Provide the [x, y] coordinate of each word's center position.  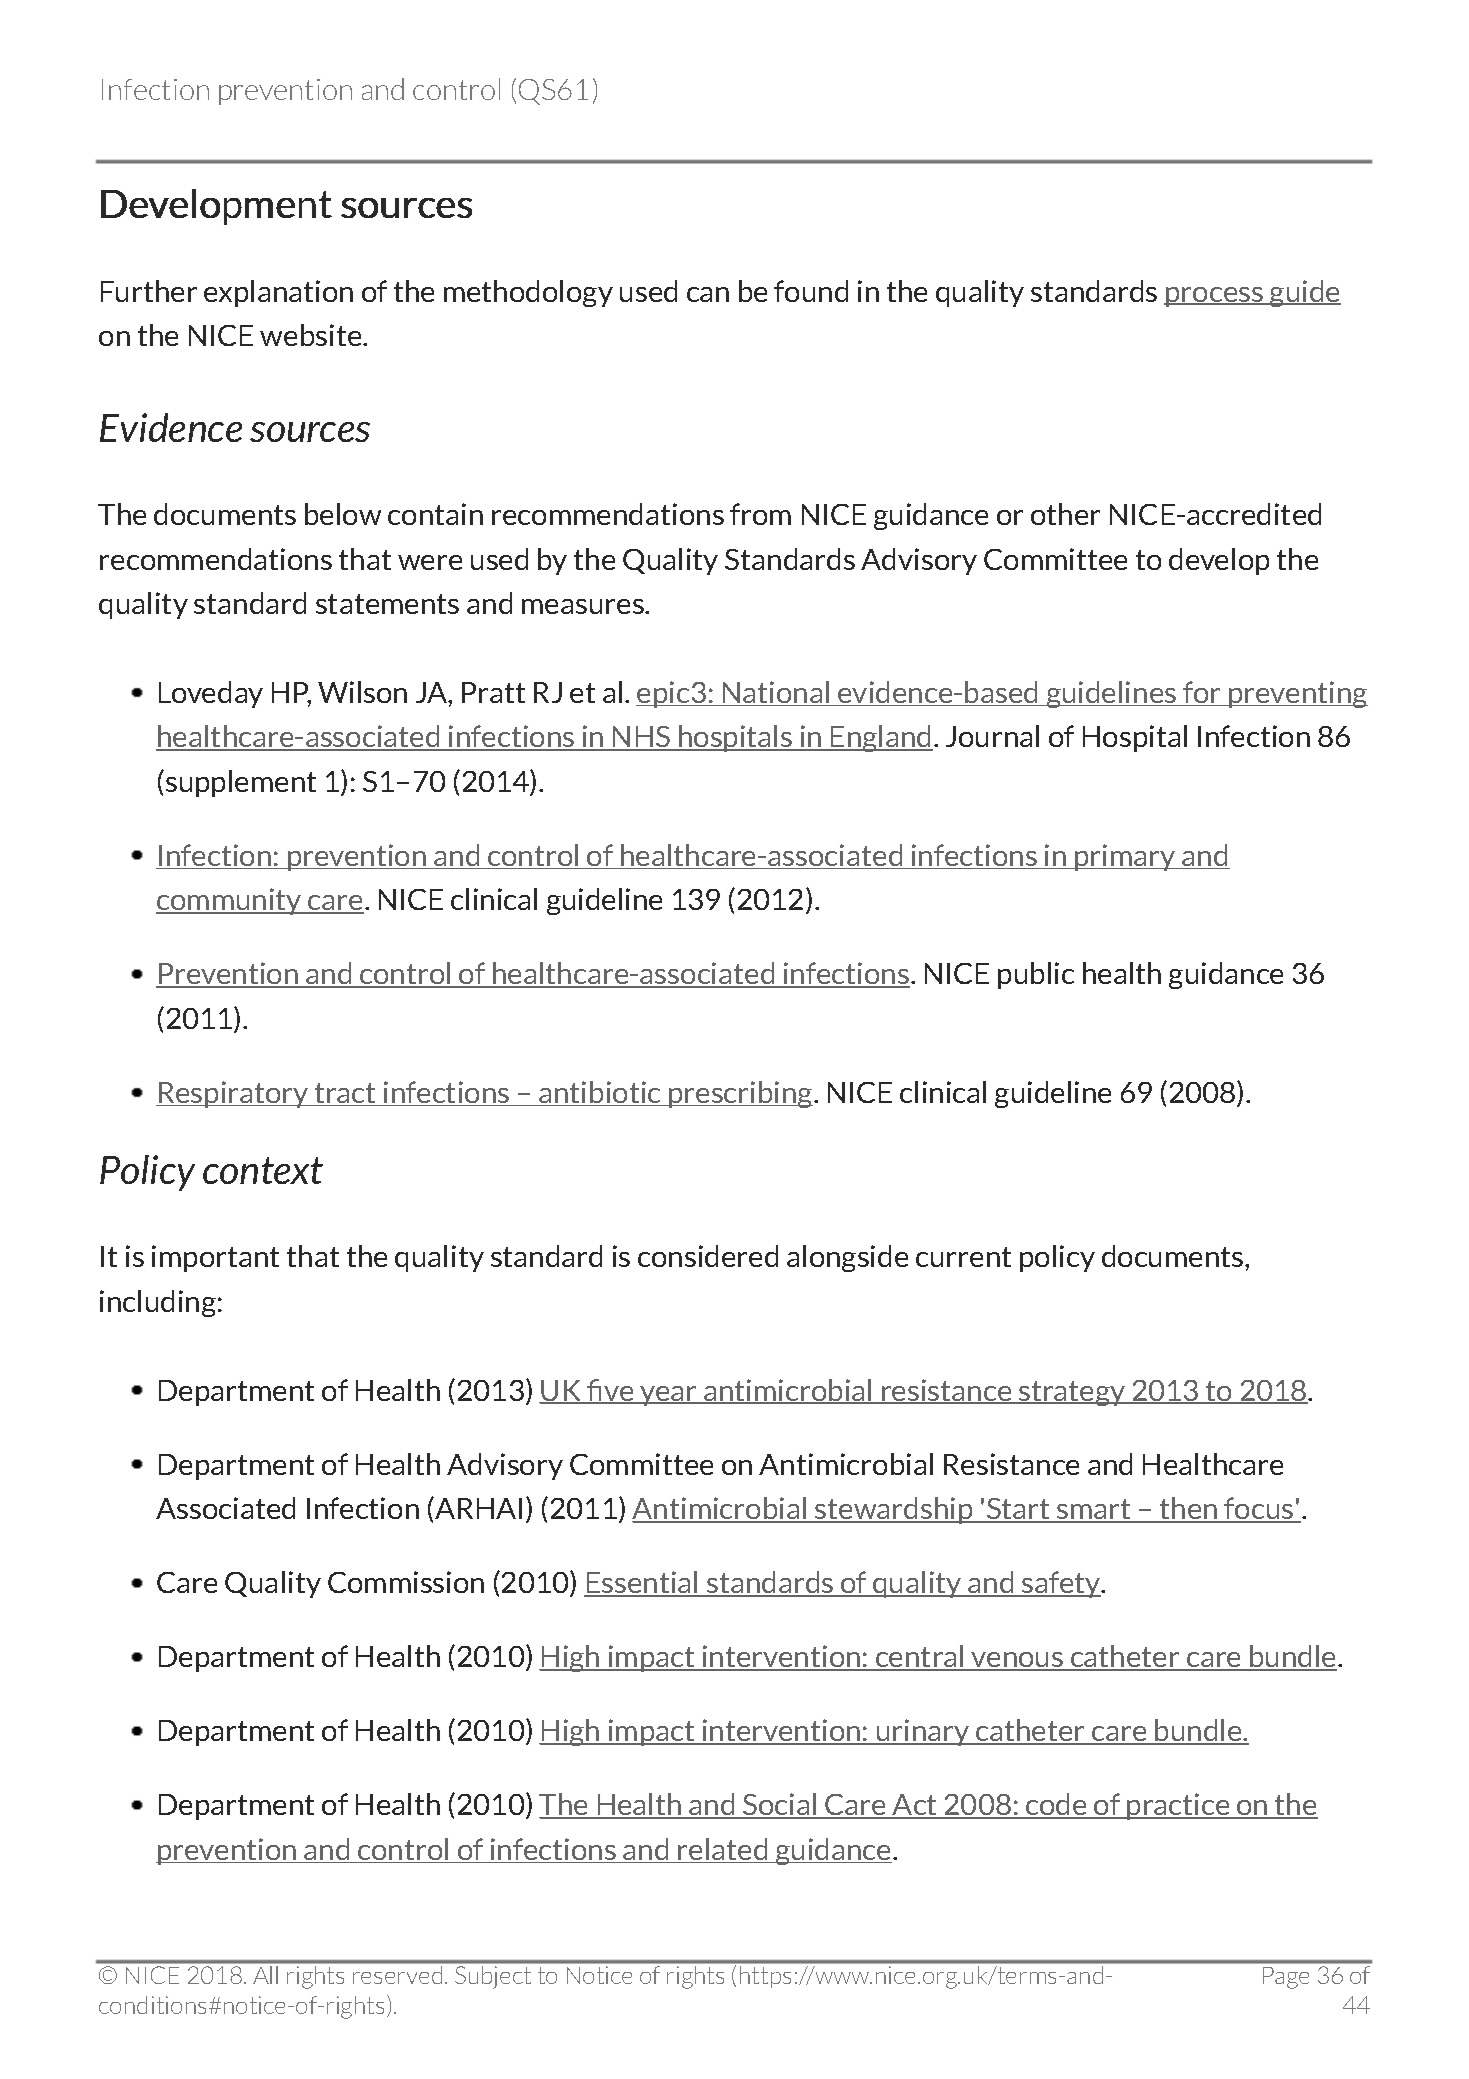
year [668, 1396]
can [708, 294]
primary [1125, 857]
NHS [642, 738]
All [265, 1975]
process [1214, 297]
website [312, 335]
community [230, 901]
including [158, 1303]
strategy [1072, 1393]
